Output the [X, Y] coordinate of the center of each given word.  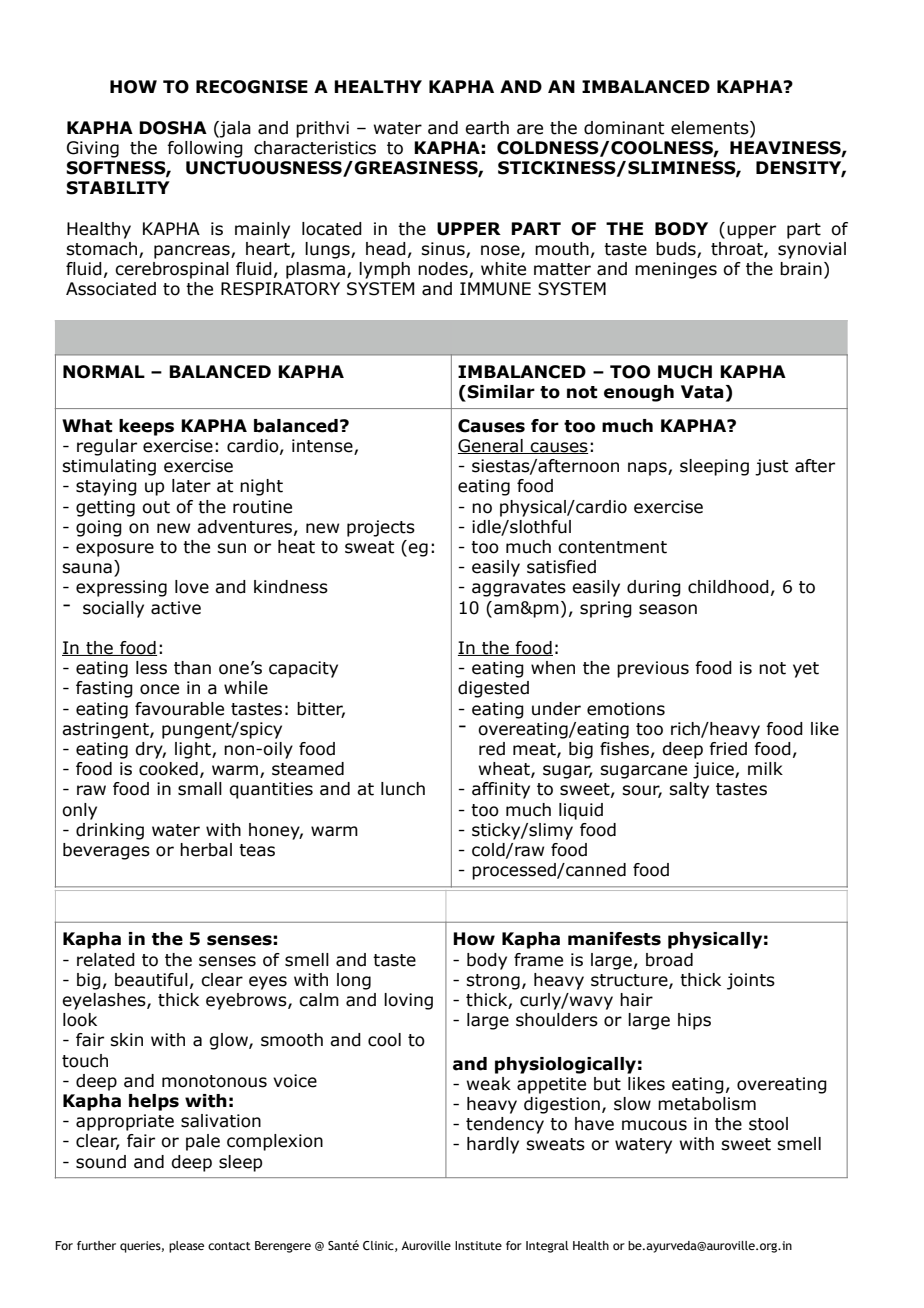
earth [487, 128]
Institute [478, 1245]
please [186, 1247]
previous [653, 669]
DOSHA [173, 128]
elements [711, 128]
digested [493, 689]
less [151, 668]
